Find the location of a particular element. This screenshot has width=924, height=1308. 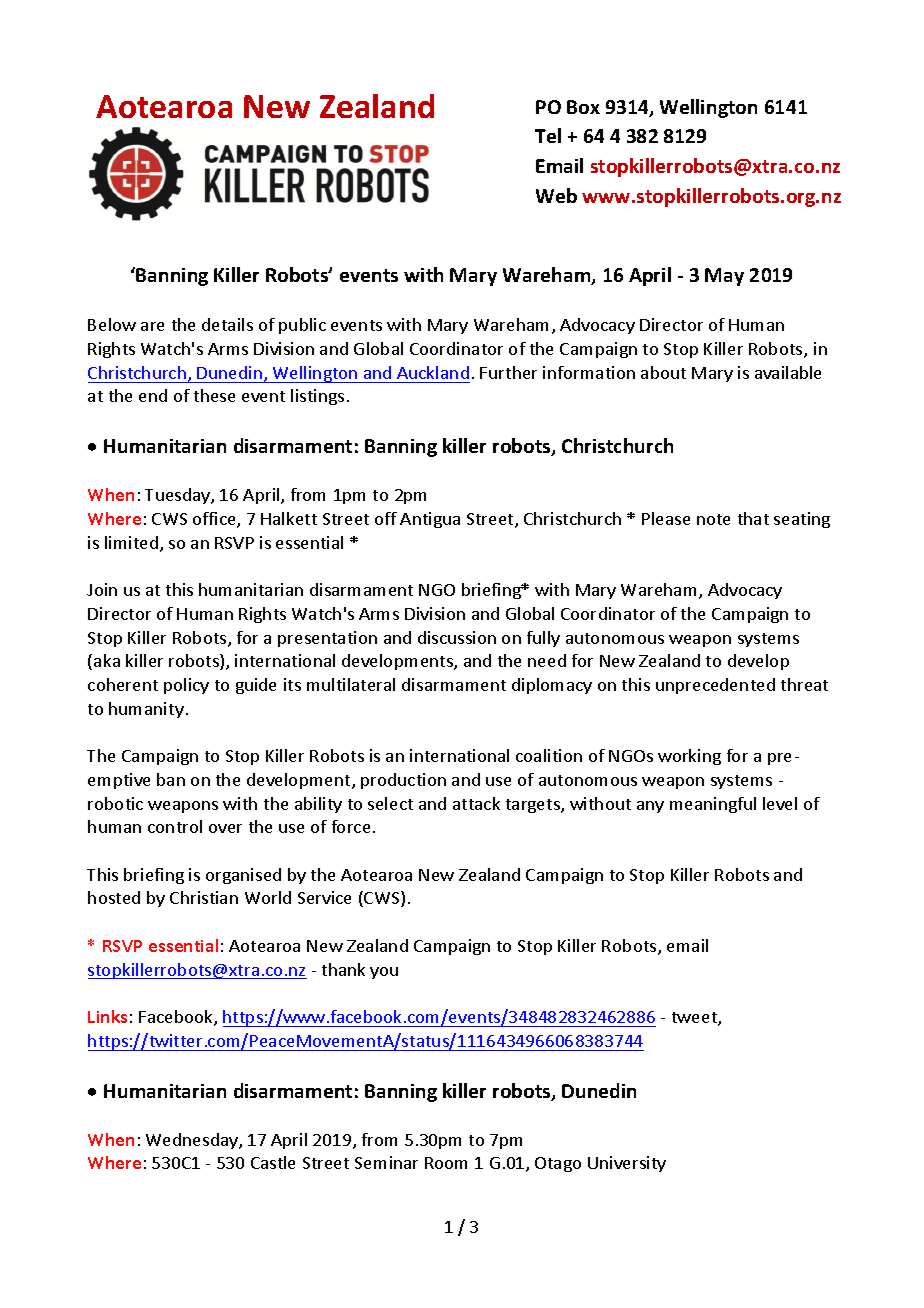

Auckland is located at coordinates (433, 372).
